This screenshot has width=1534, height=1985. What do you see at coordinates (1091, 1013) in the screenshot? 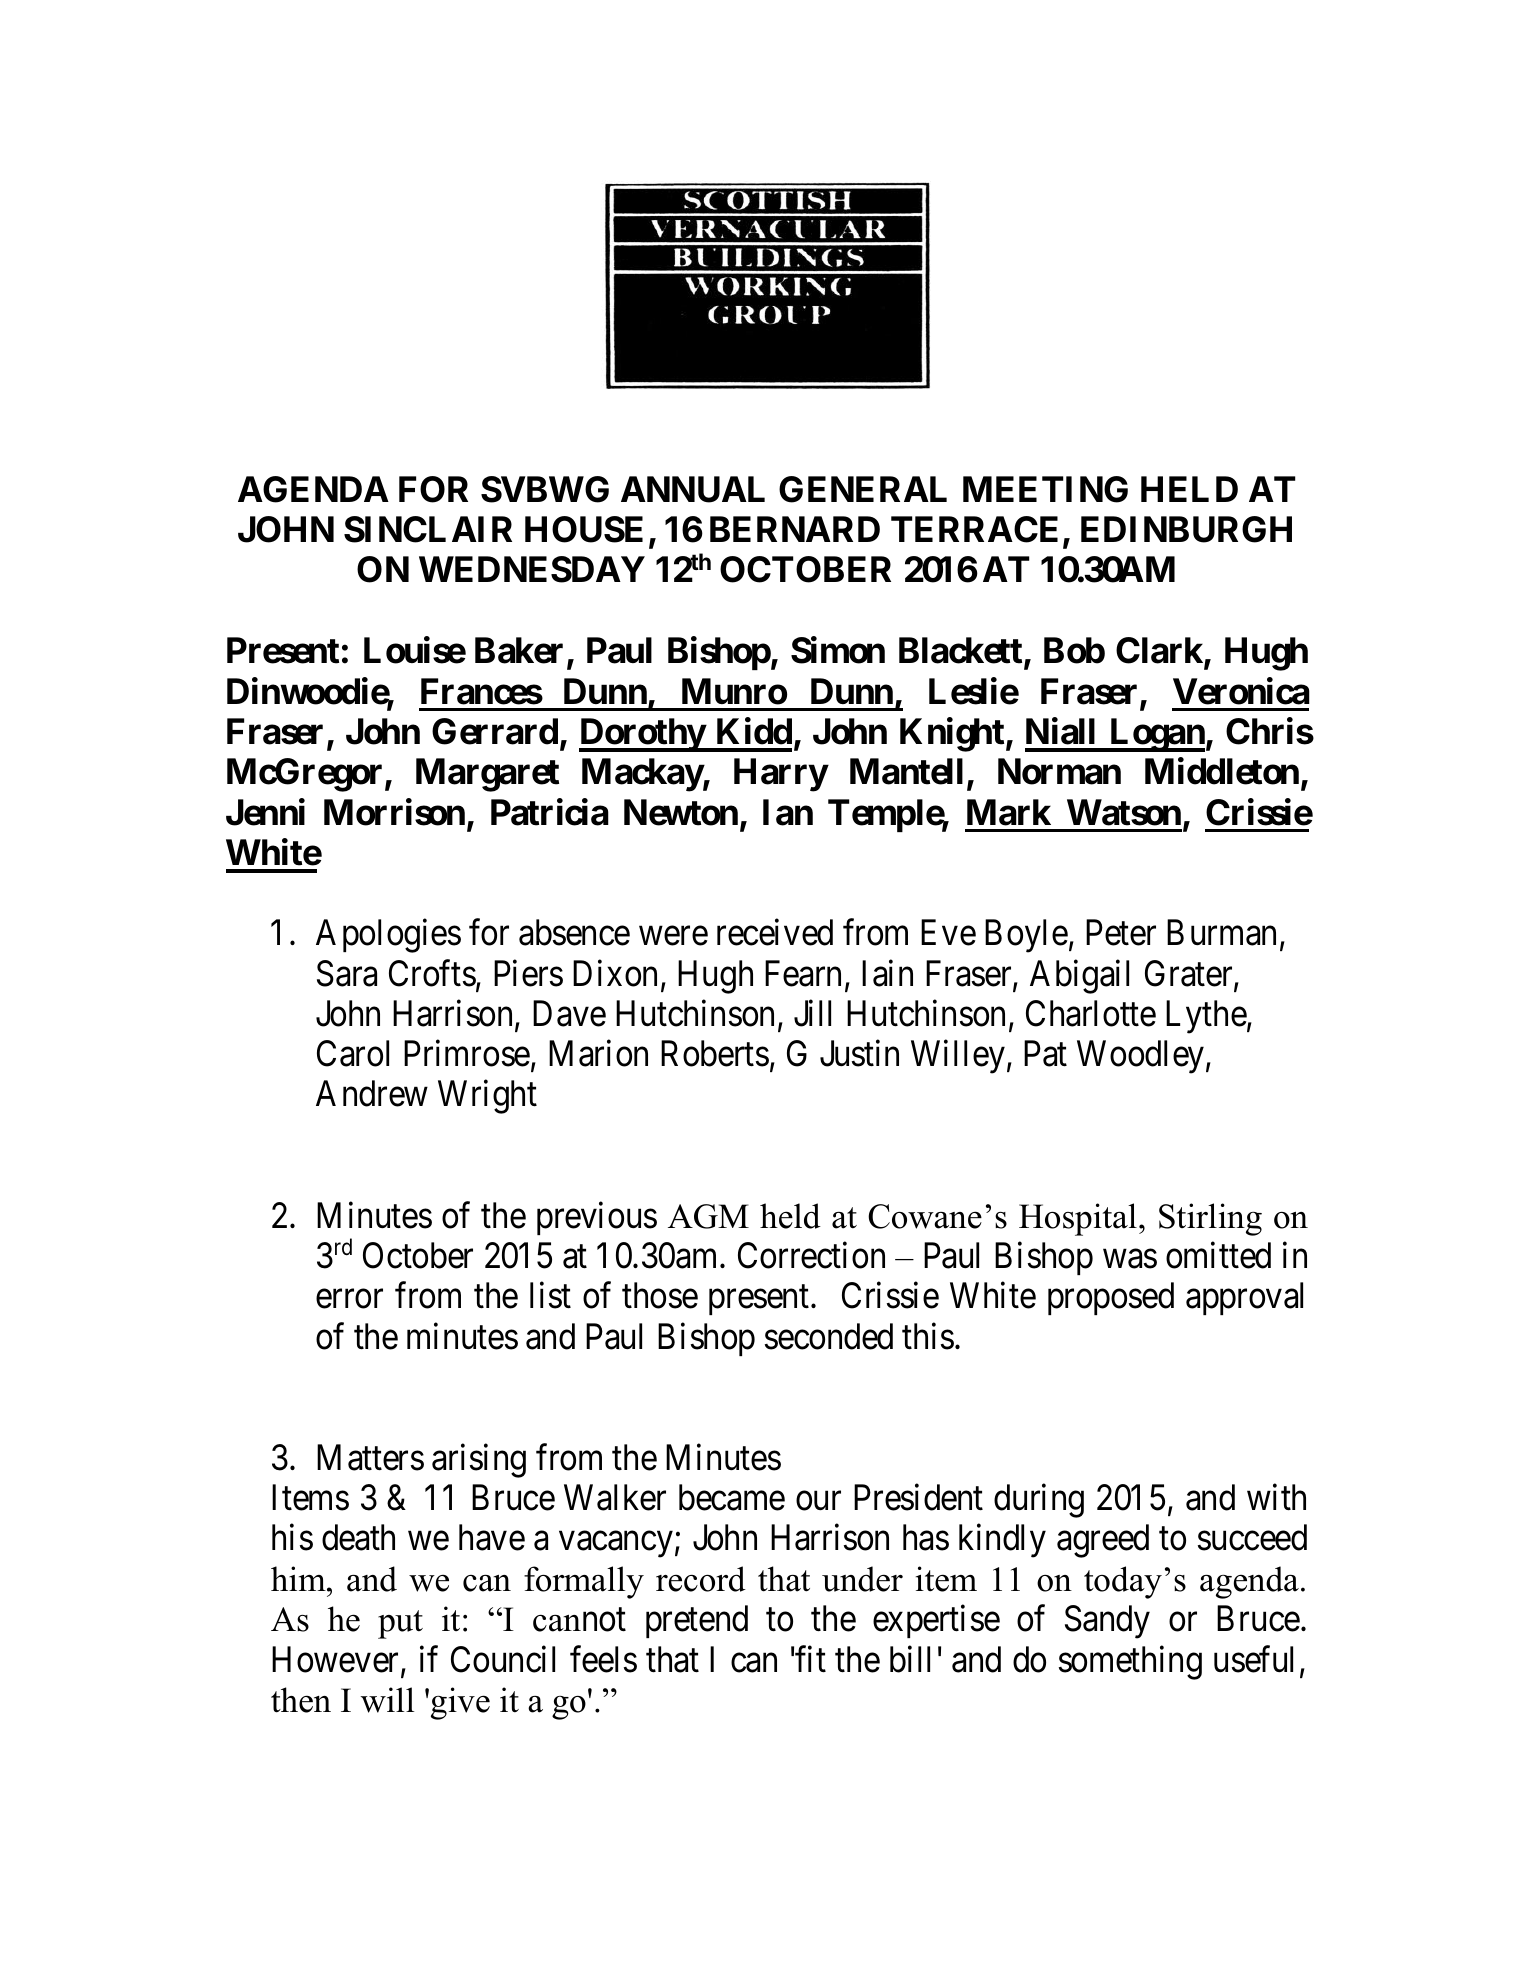
I see `Charlotte` at bounding box center [1091, 1013].
